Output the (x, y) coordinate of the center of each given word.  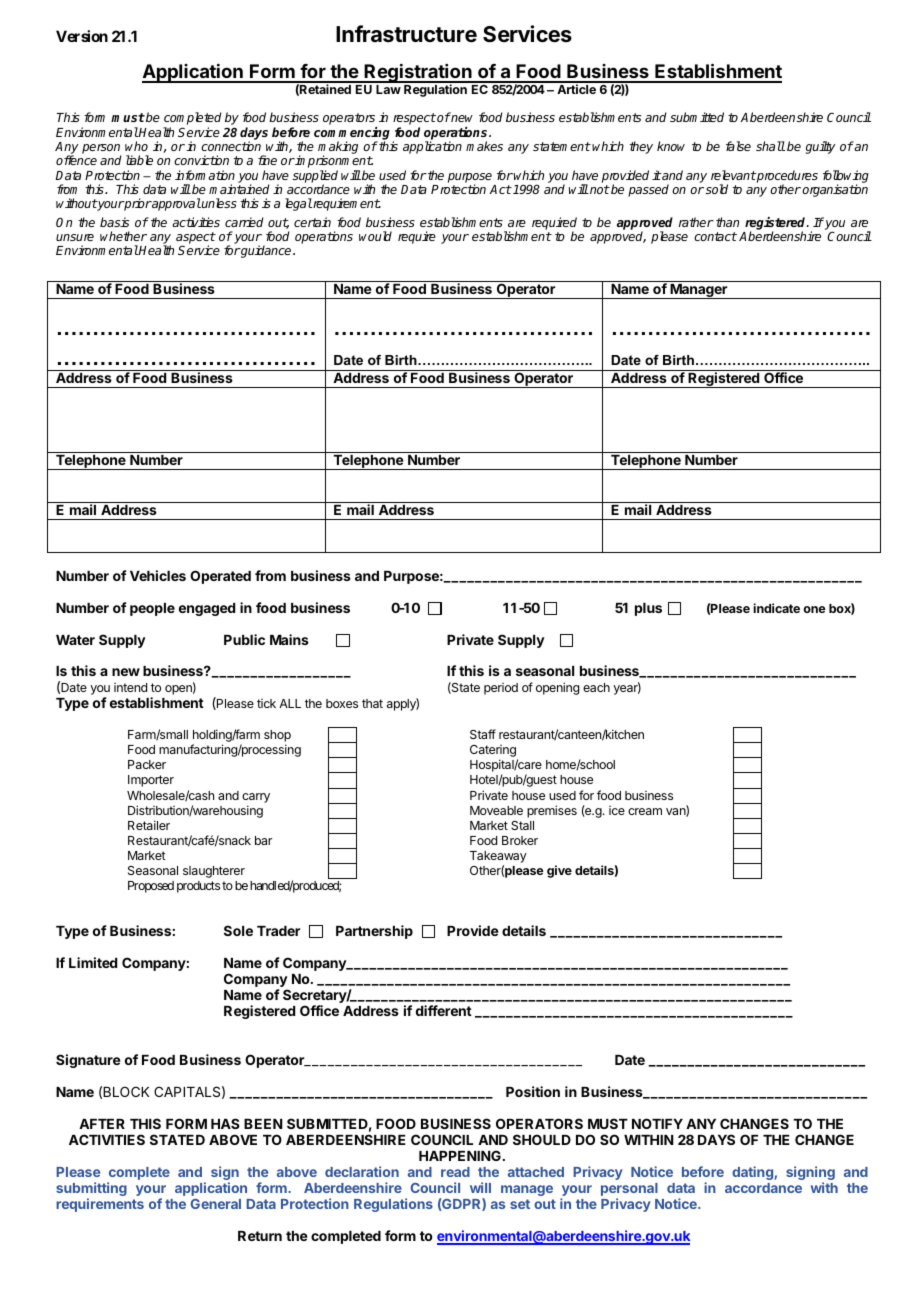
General (216, 1204)
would (375, 236)
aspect (196, 239)
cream (645, 811)
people (152, 609)
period (501, 689)
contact (715, 236)
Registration (418, 74)
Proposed (151, 887)
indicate (776, 608)
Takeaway (498, 857)
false (738, 146)
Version (82, 36)
